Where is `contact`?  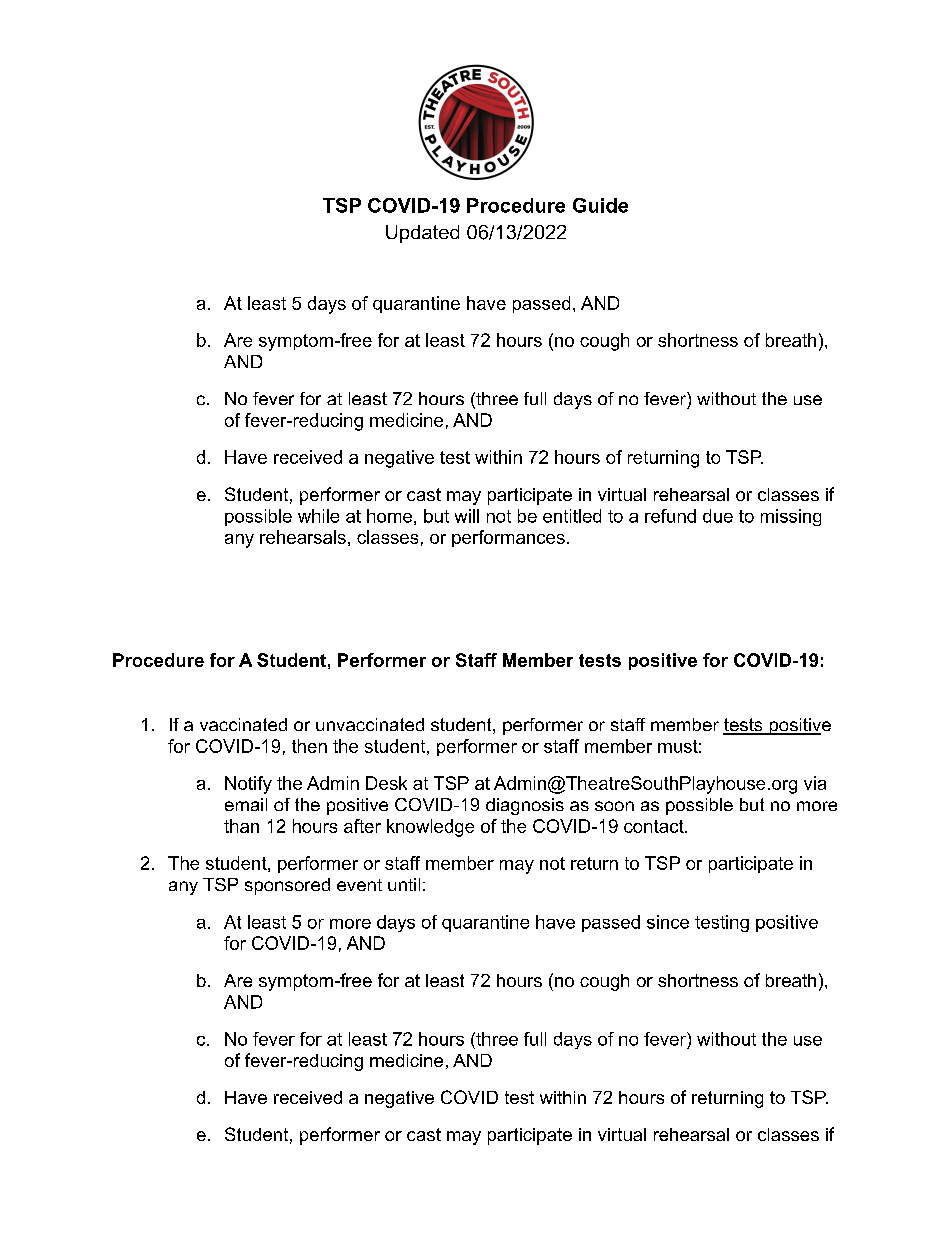
contact is located at coordinates (655, 826).
